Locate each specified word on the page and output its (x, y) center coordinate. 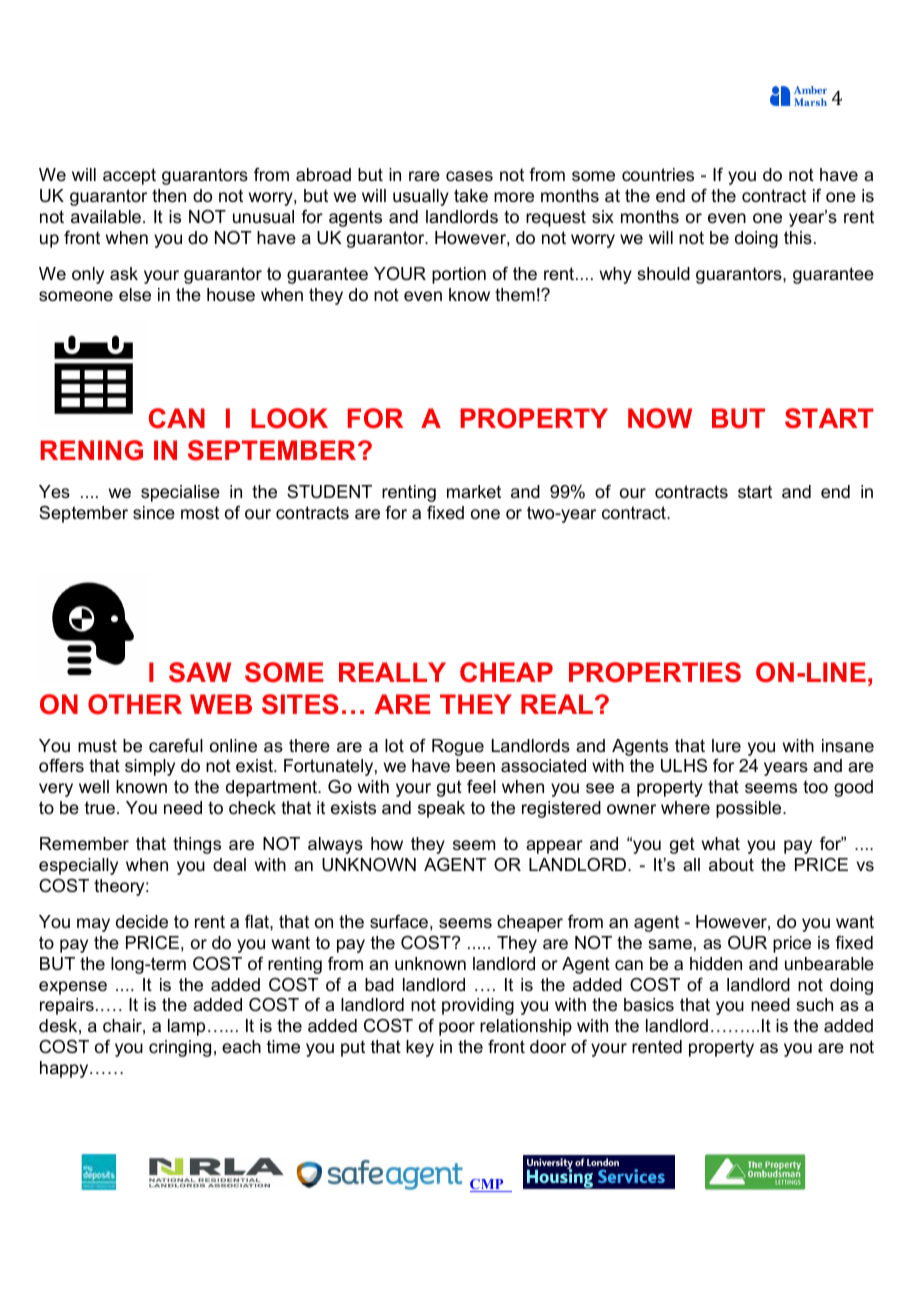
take (471, 196)
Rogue (458, 747)
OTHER (135, 704)
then (169, 195)
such (814, 1005)
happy (65, 1069)
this (798, 238)
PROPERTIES (655, 672)
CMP (488, 1185)
